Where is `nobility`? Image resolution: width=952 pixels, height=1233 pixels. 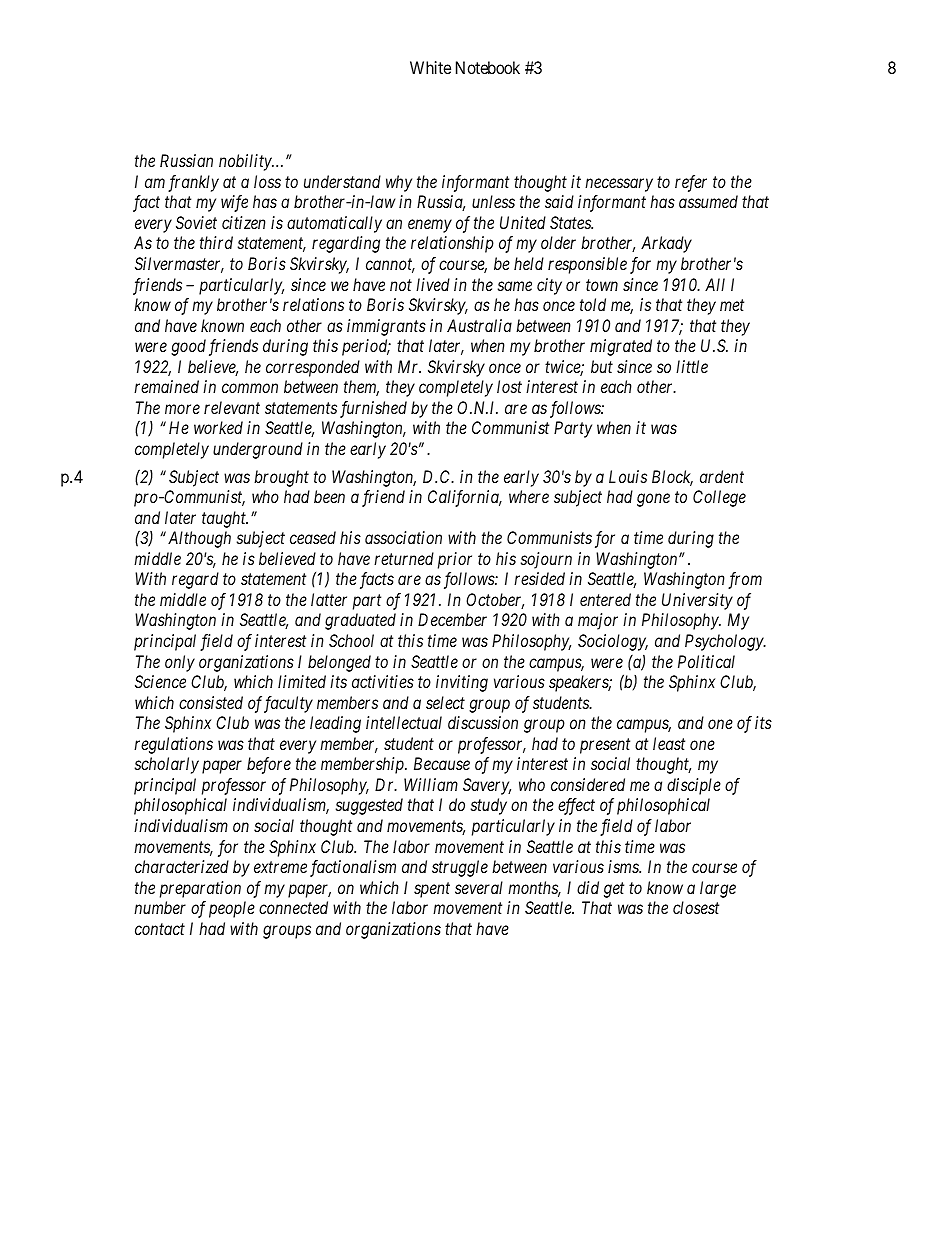 nobility is located at coordinates (246, 162).
